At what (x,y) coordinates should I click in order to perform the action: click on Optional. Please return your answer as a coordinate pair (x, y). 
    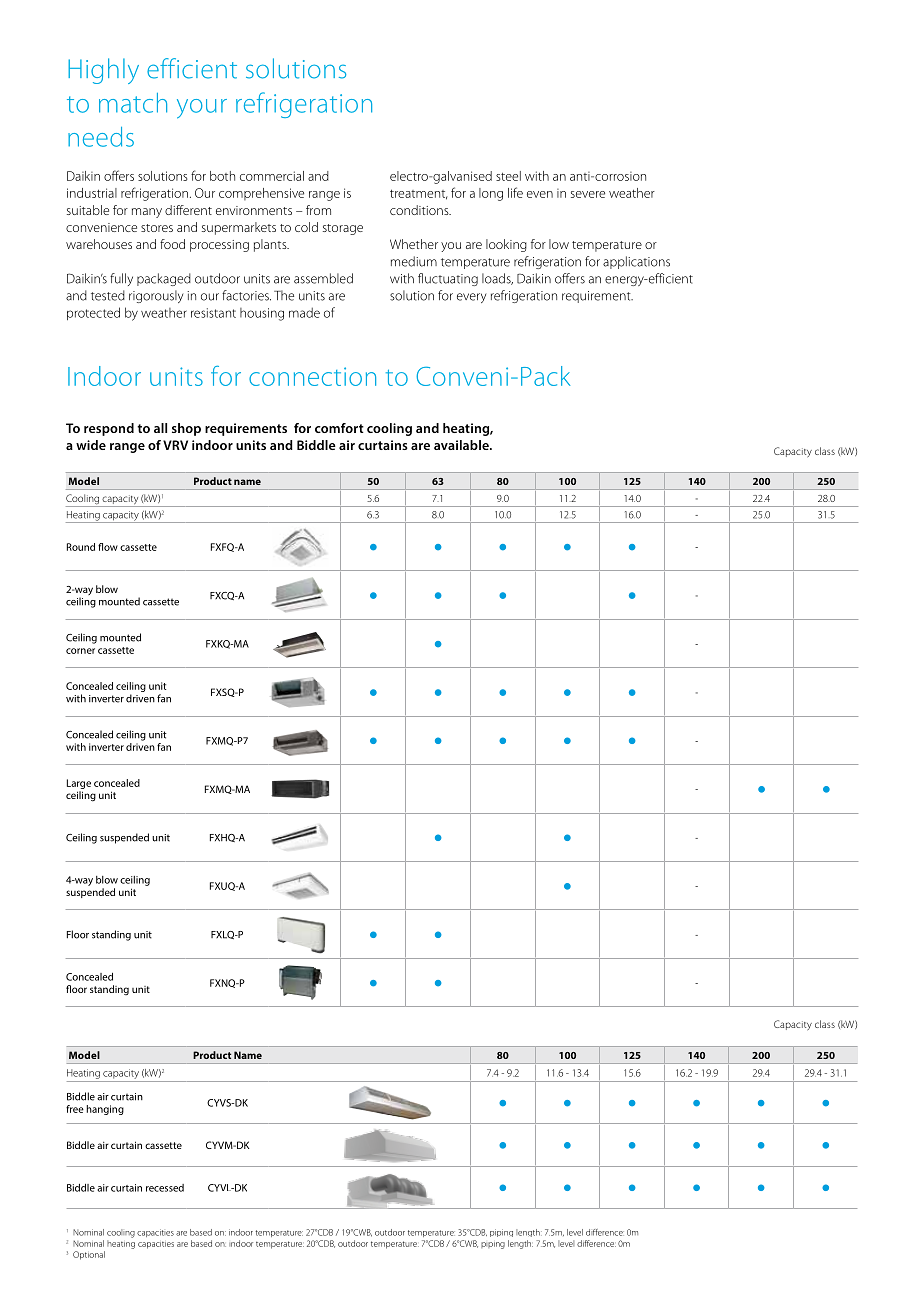
    Looking at the image, I should click on (89, 1255).
